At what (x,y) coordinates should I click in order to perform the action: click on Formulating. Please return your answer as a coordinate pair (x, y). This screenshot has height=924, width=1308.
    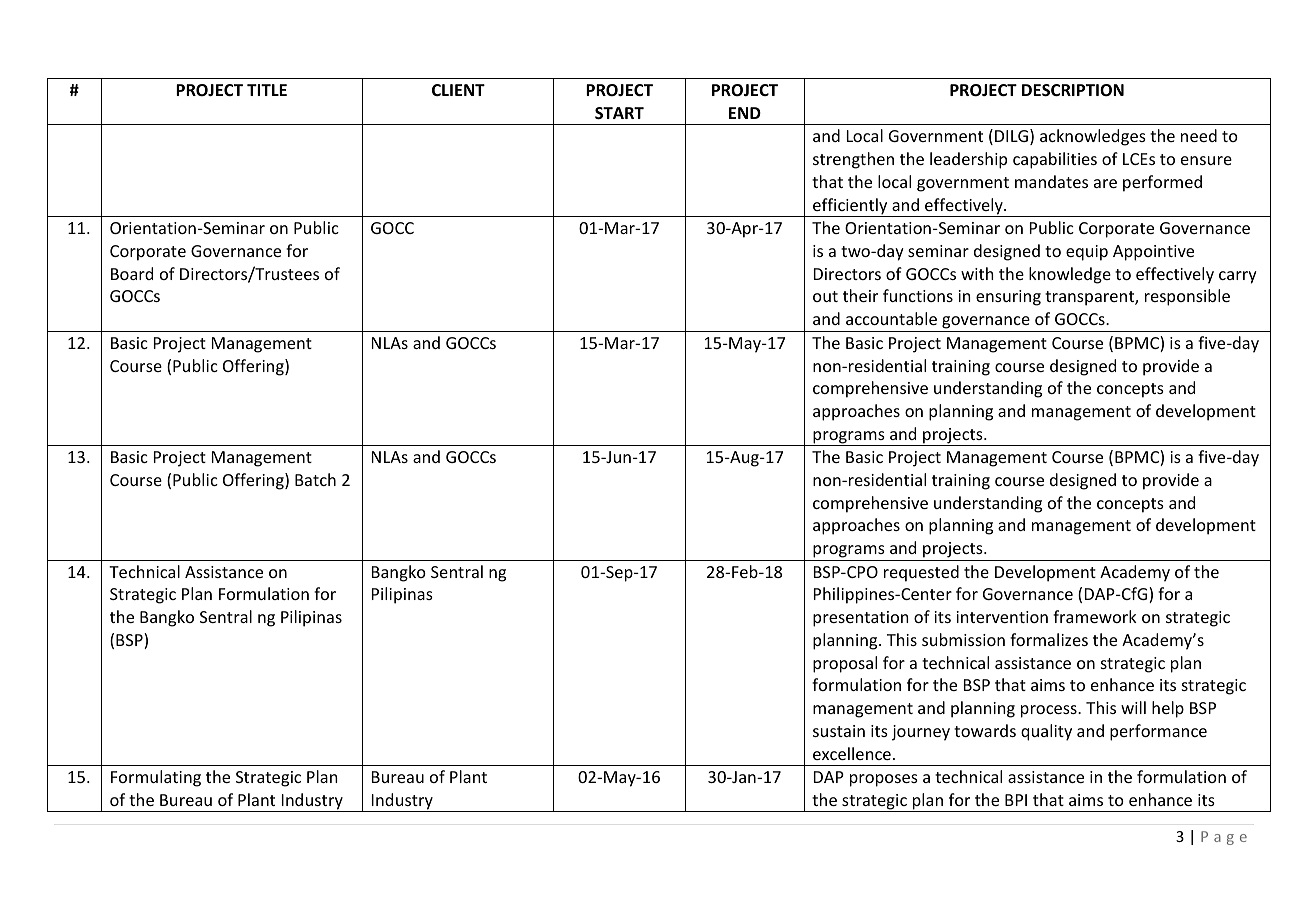
    Looking at the image, I should click on (156, 778).
